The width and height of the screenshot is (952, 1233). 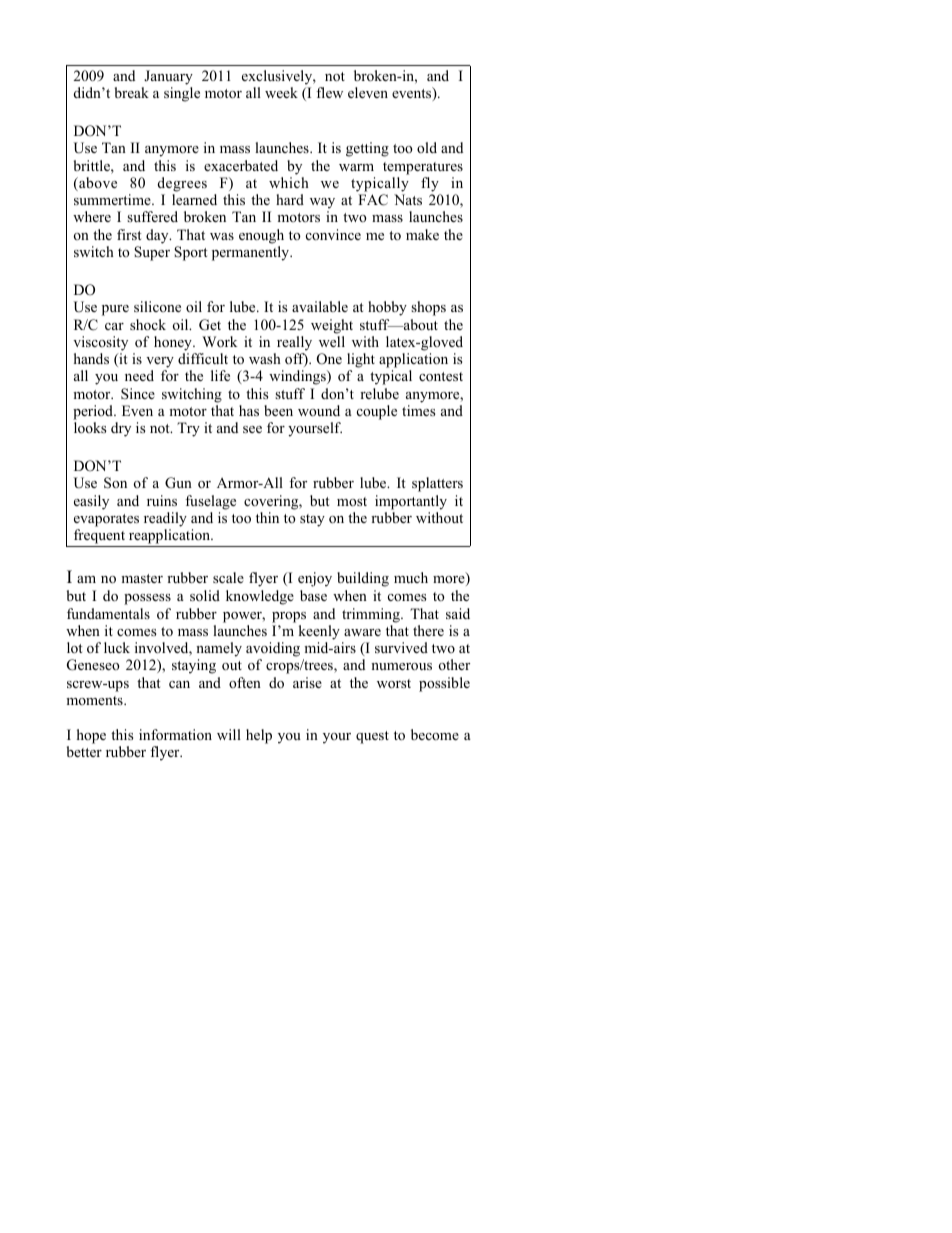 I want to click on enough, so click(x=261, y=236).
